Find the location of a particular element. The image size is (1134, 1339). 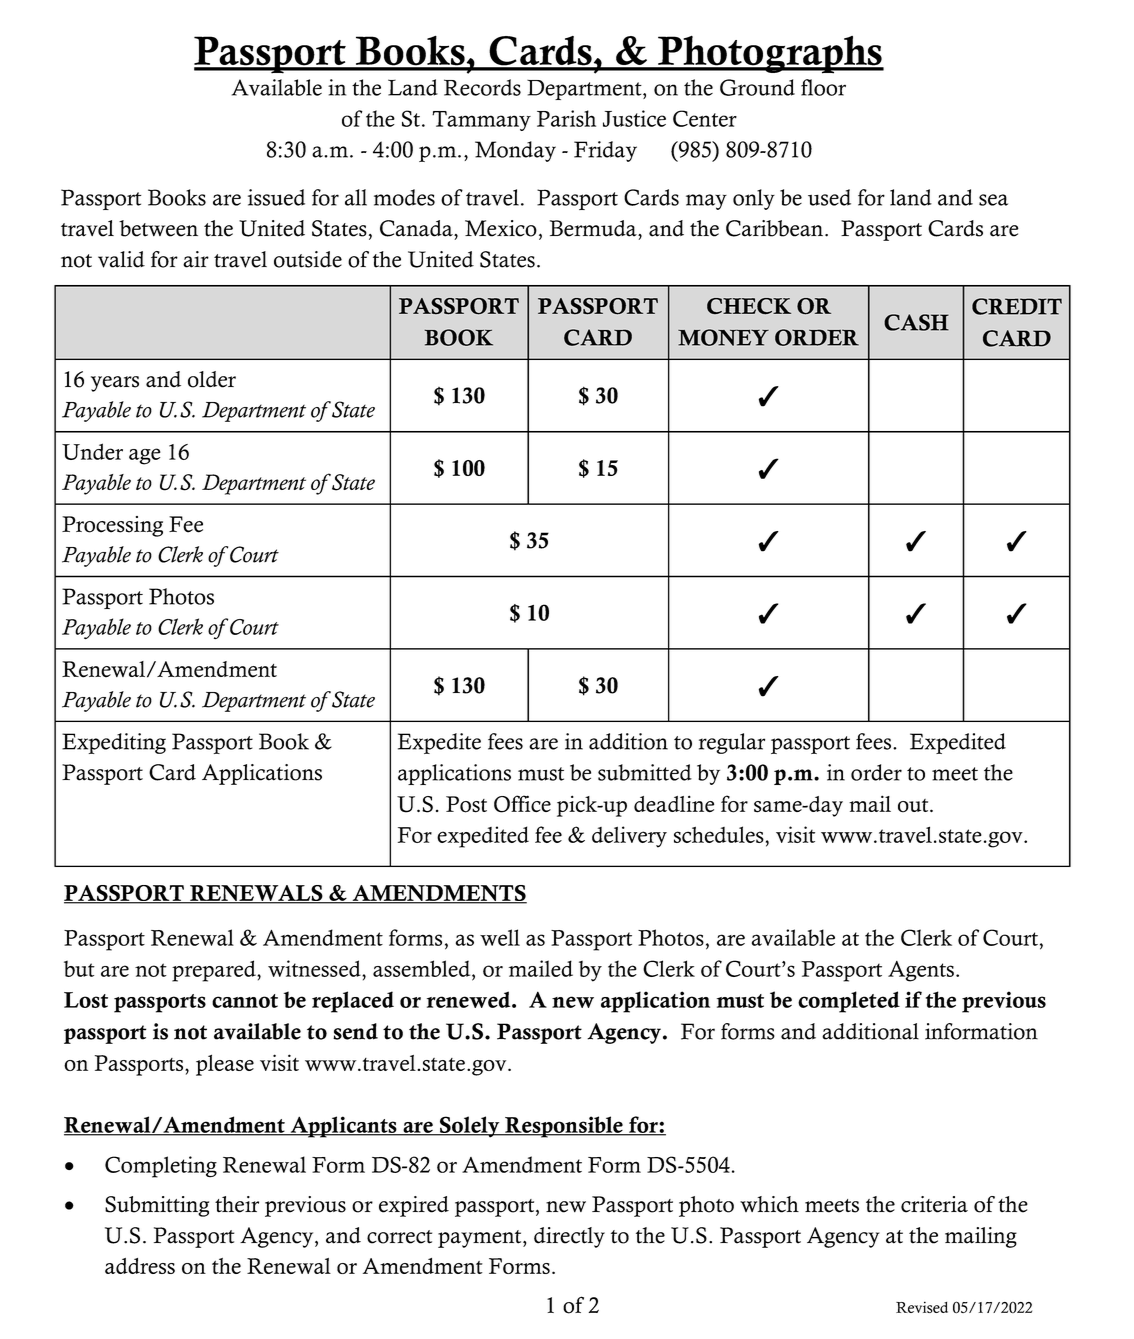

Parish is located at coordinates (566, 118).
